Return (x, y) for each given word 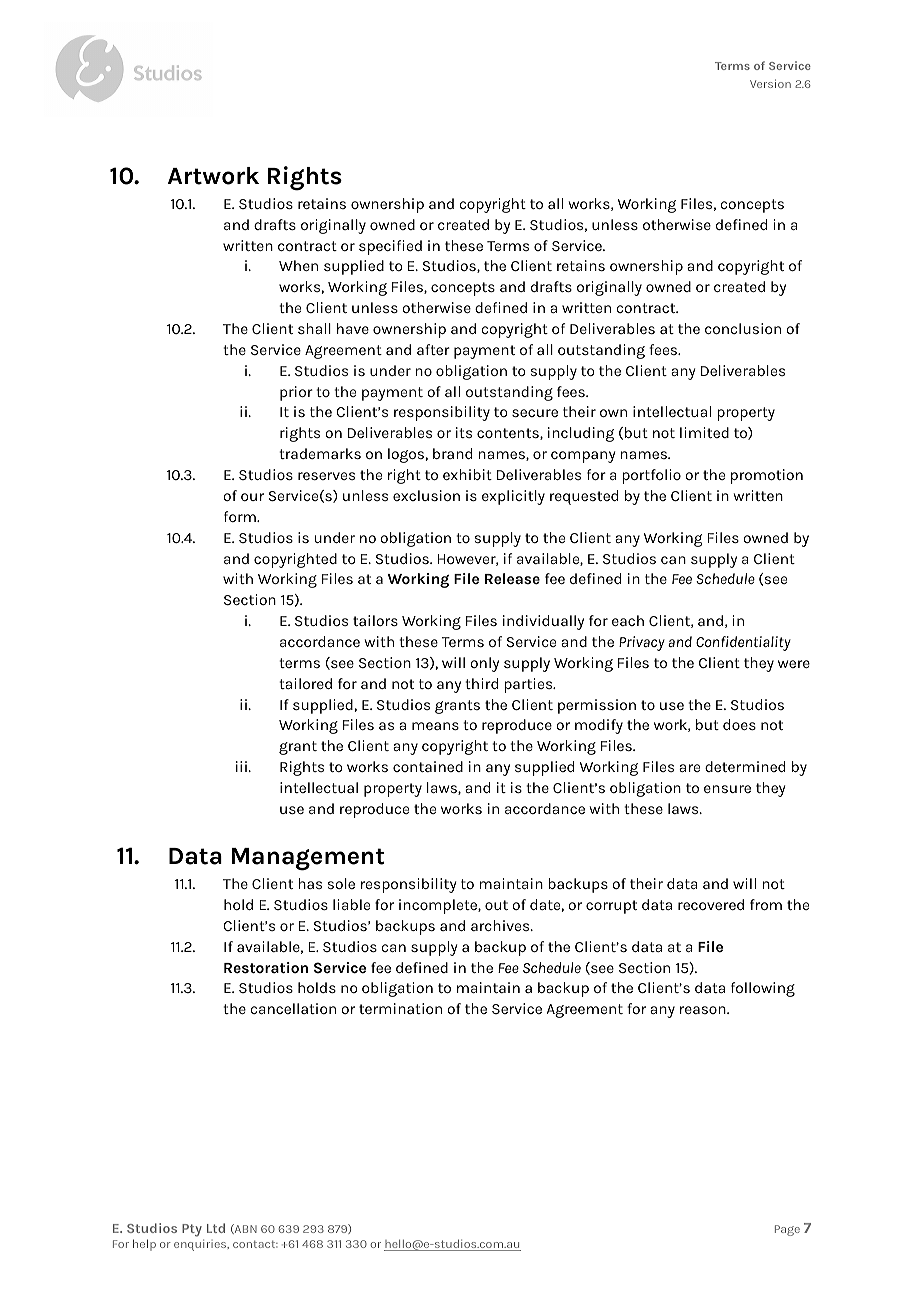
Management (308, 859)
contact (255, 1244)
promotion (767, 476)
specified (390, 247)
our (252, 497)
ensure (727, 789)
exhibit (467, 474)
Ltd (216, 1228)
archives (501, 925)
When (298, 265)
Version (770, 83)
